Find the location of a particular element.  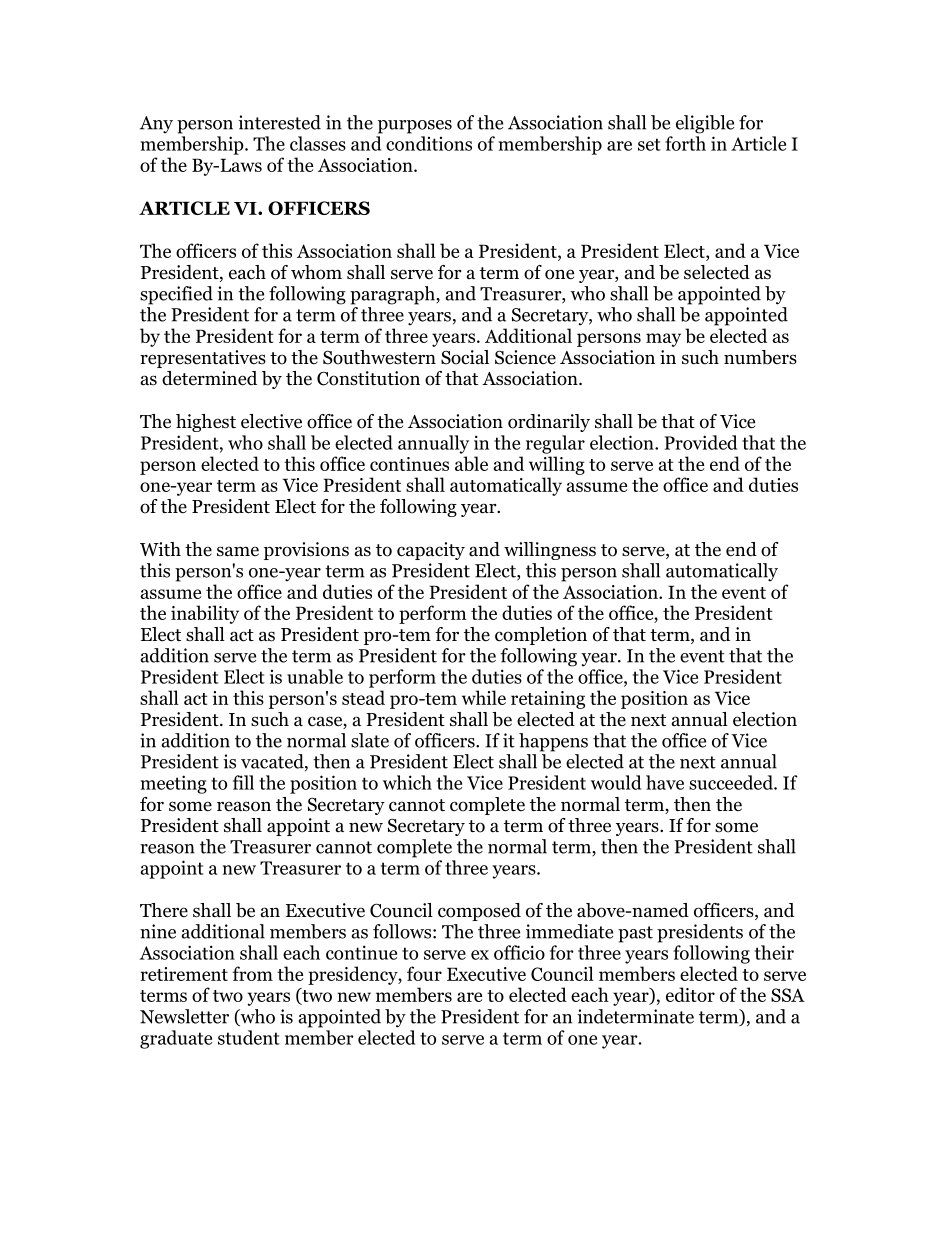

completion is located at coordinates (541, 636).
